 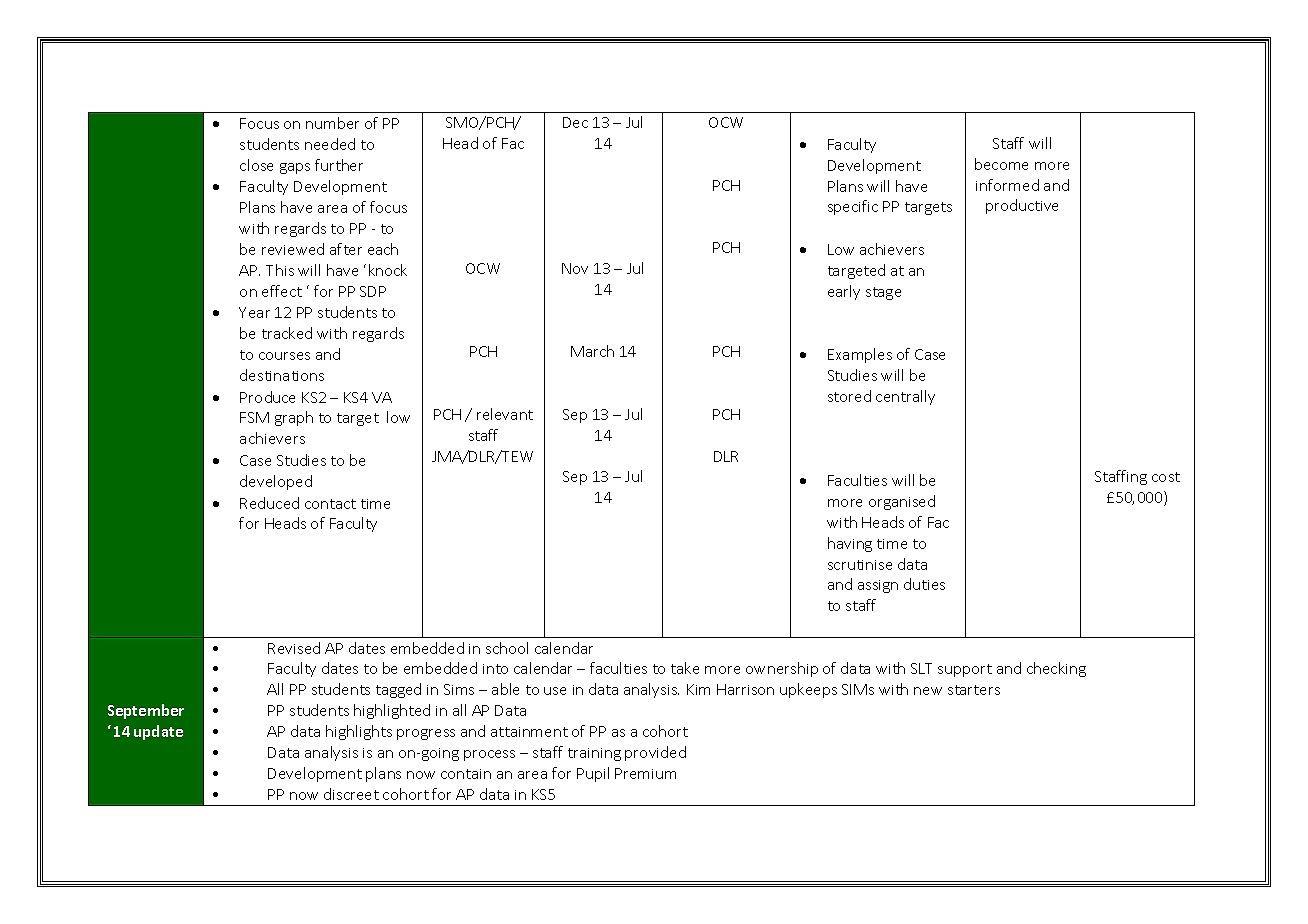 What do you see at coordinates (974, 690) in the page?
I see `starters` at bounding box center [974, 690].
